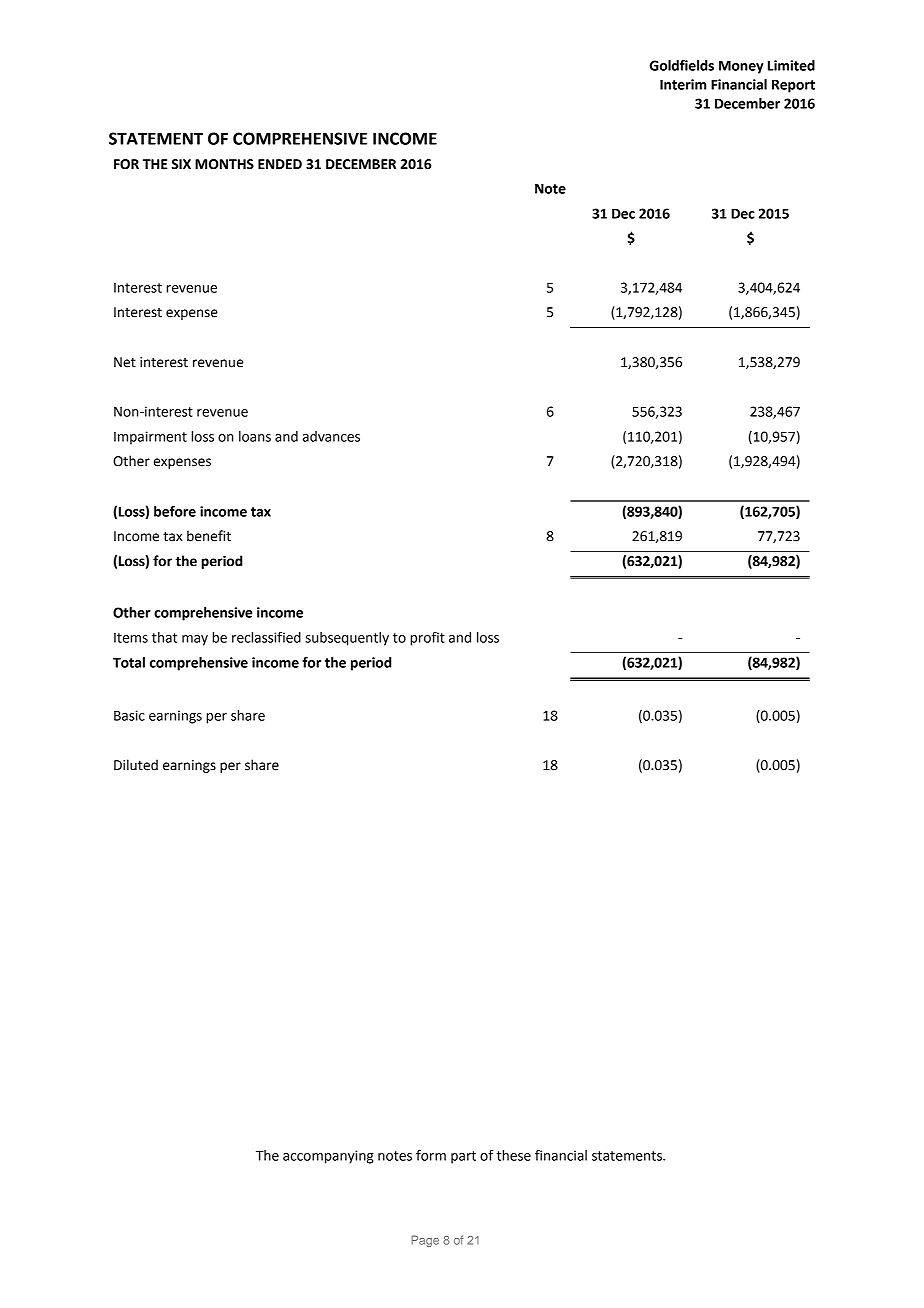  Describe the element at coordinates (328, 1157) in the screenshot. I see `accompanying` at that location.
